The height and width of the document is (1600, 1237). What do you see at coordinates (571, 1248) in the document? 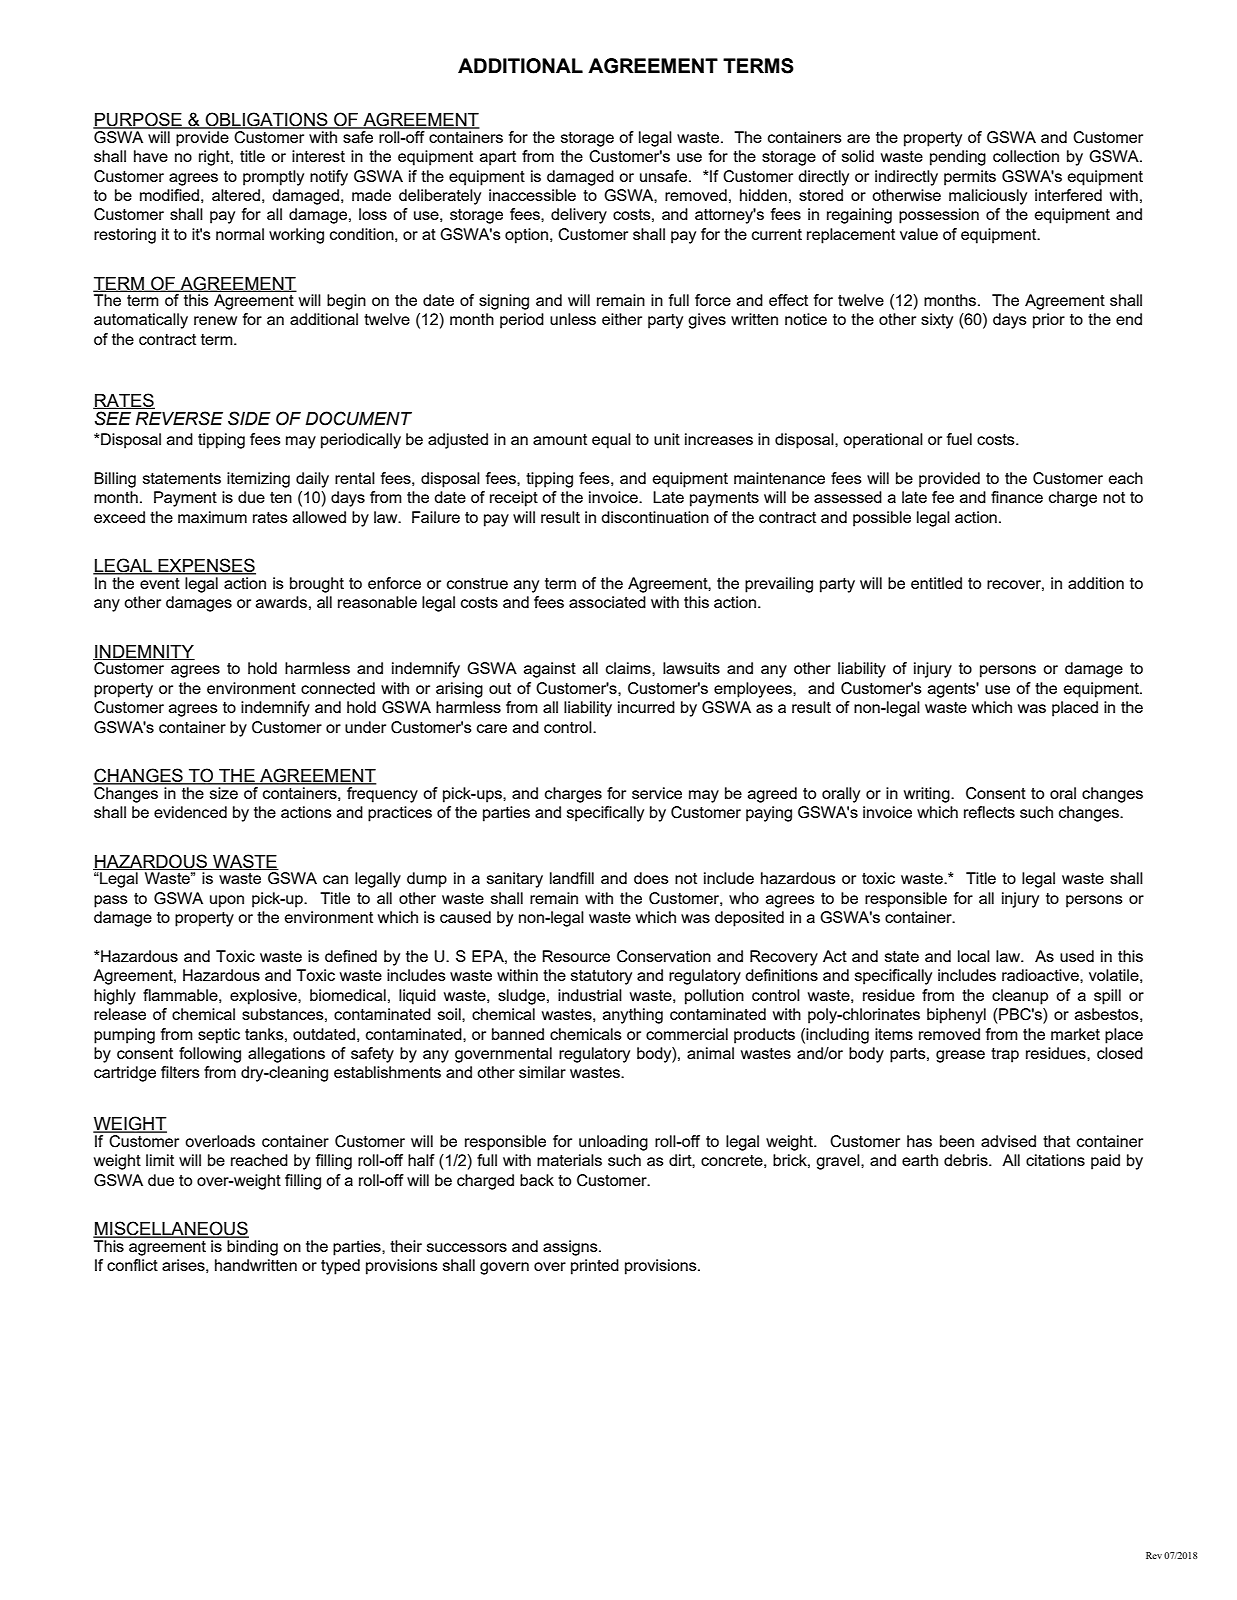
I see `assigns` at bounding box center [571, 1248].
